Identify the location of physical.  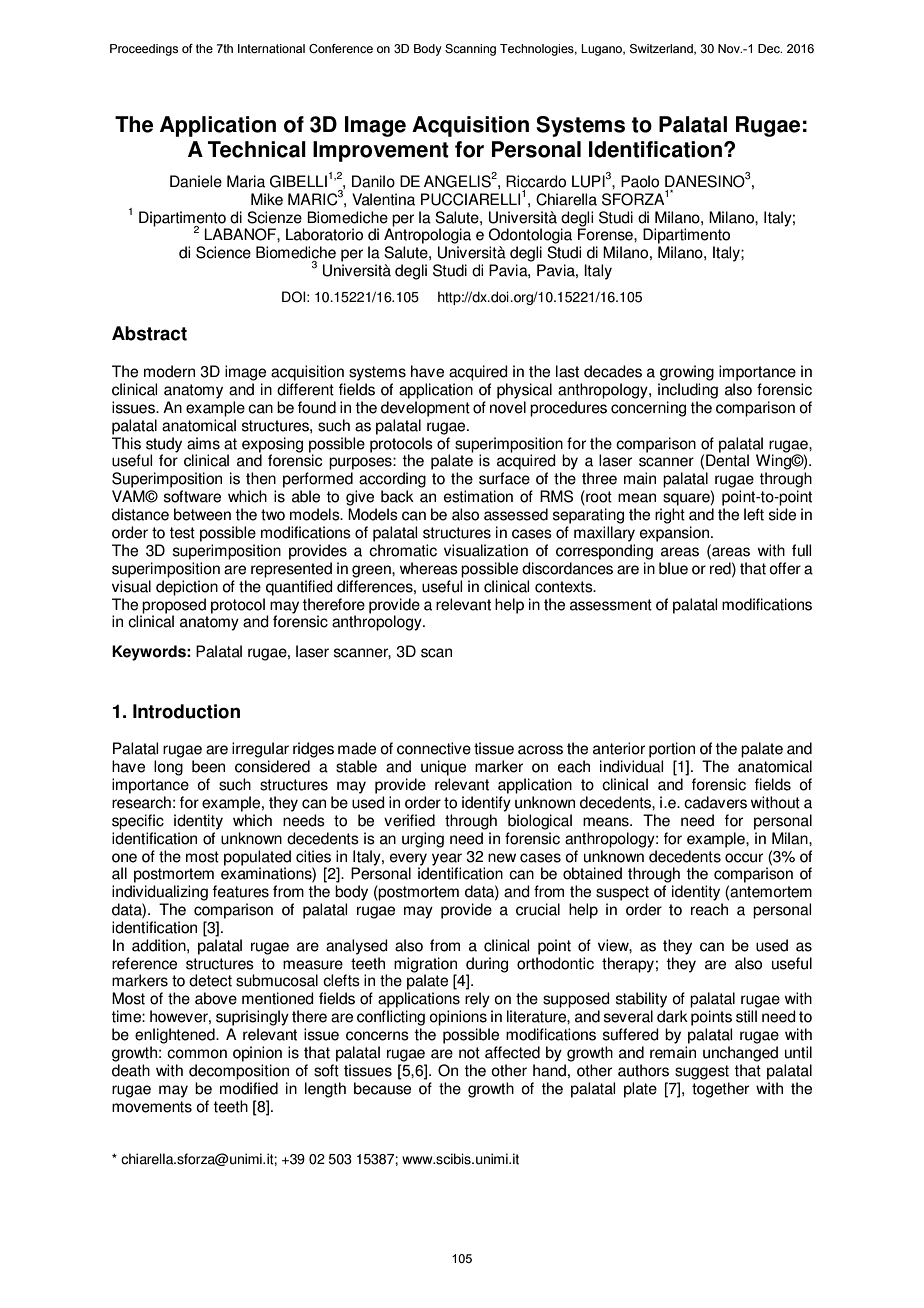
(524, 391).
